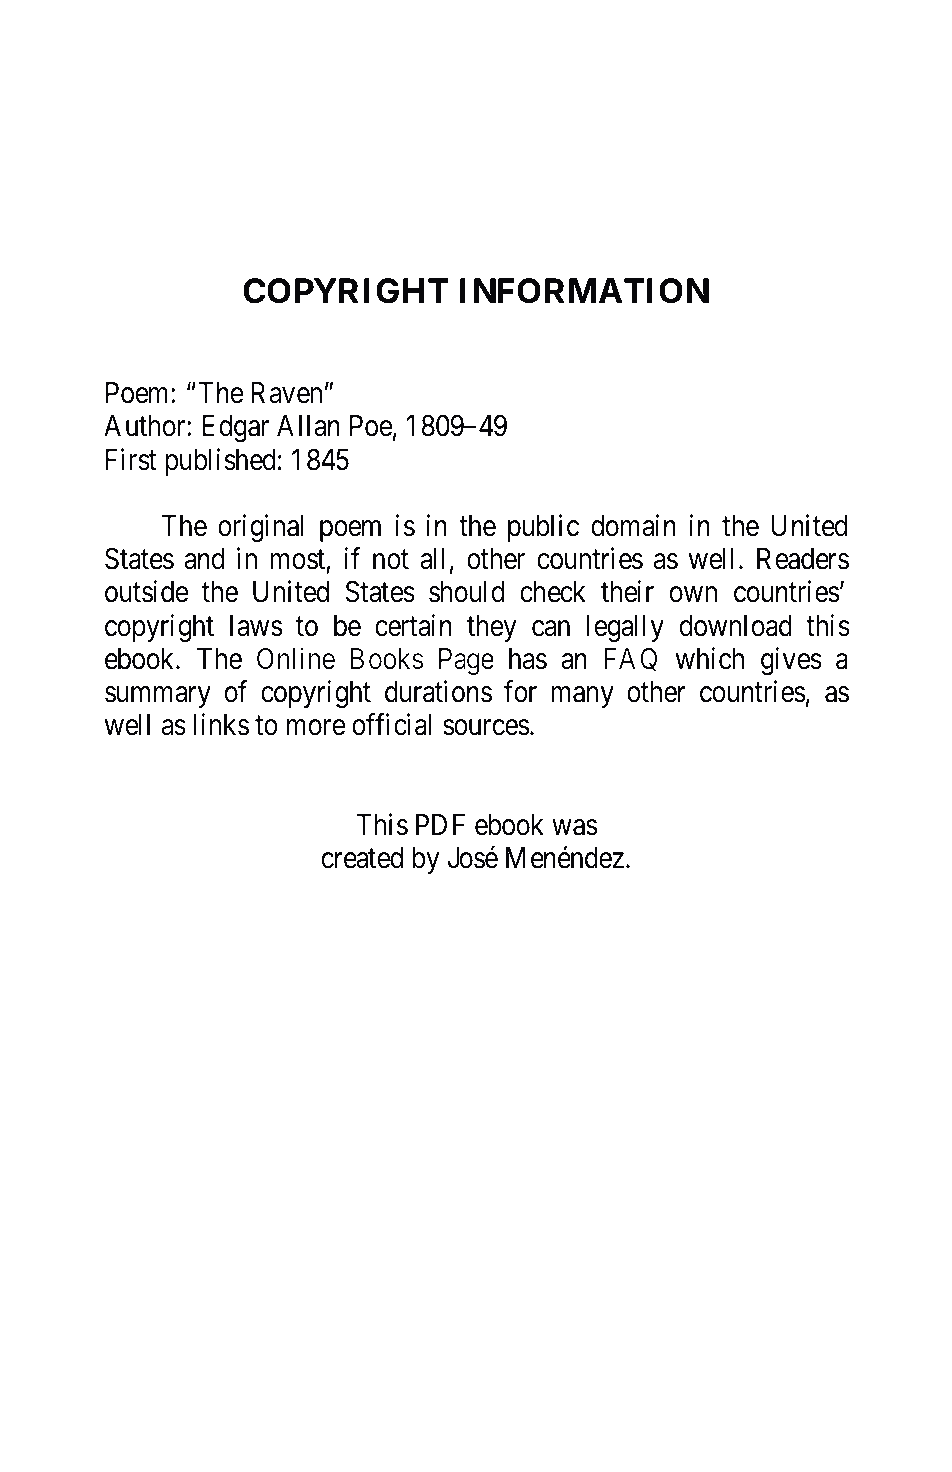 The width and height of the document is (952, 1472). Describe the element at coordinates (627, 592) in the document. I see `their` at that location.
